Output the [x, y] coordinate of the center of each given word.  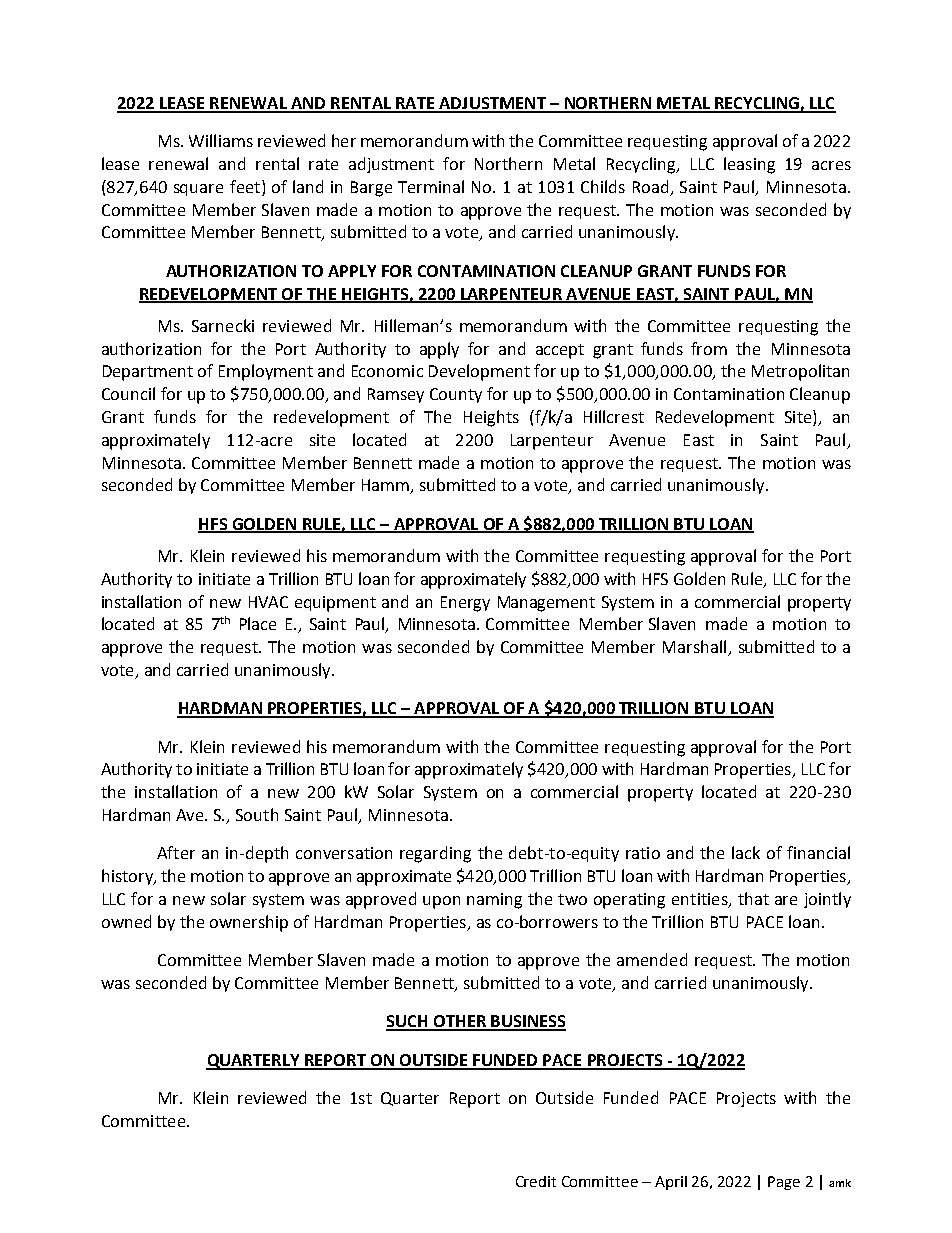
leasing [749, 165]
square [198, 190]
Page [784, 1183]
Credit [536, 1181]
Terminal [431, 186]
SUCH [408, 1022]
